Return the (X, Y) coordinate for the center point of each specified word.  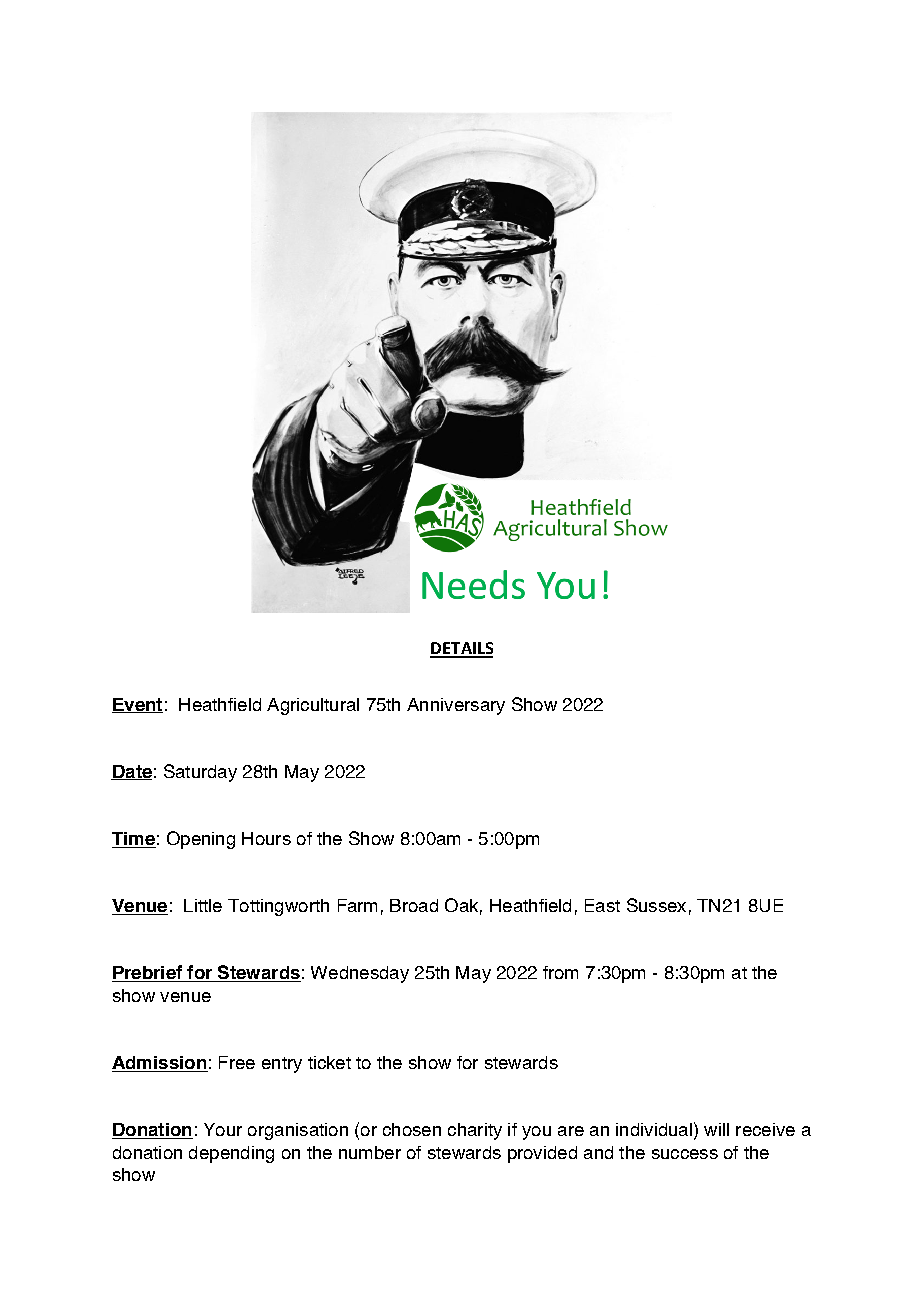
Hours (266, 838)
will (716, 1129)
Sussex (656, 905)
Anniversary (456, 706)
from (560, 972)
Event (137, 705)
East (602, 905)
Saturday (200, 773)
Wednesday (360, 974)
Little (203, 905)
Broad (414, 905)
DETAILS (461, 649)
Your (223, 1129)
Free (237, 1062)
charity (475, 1131)
